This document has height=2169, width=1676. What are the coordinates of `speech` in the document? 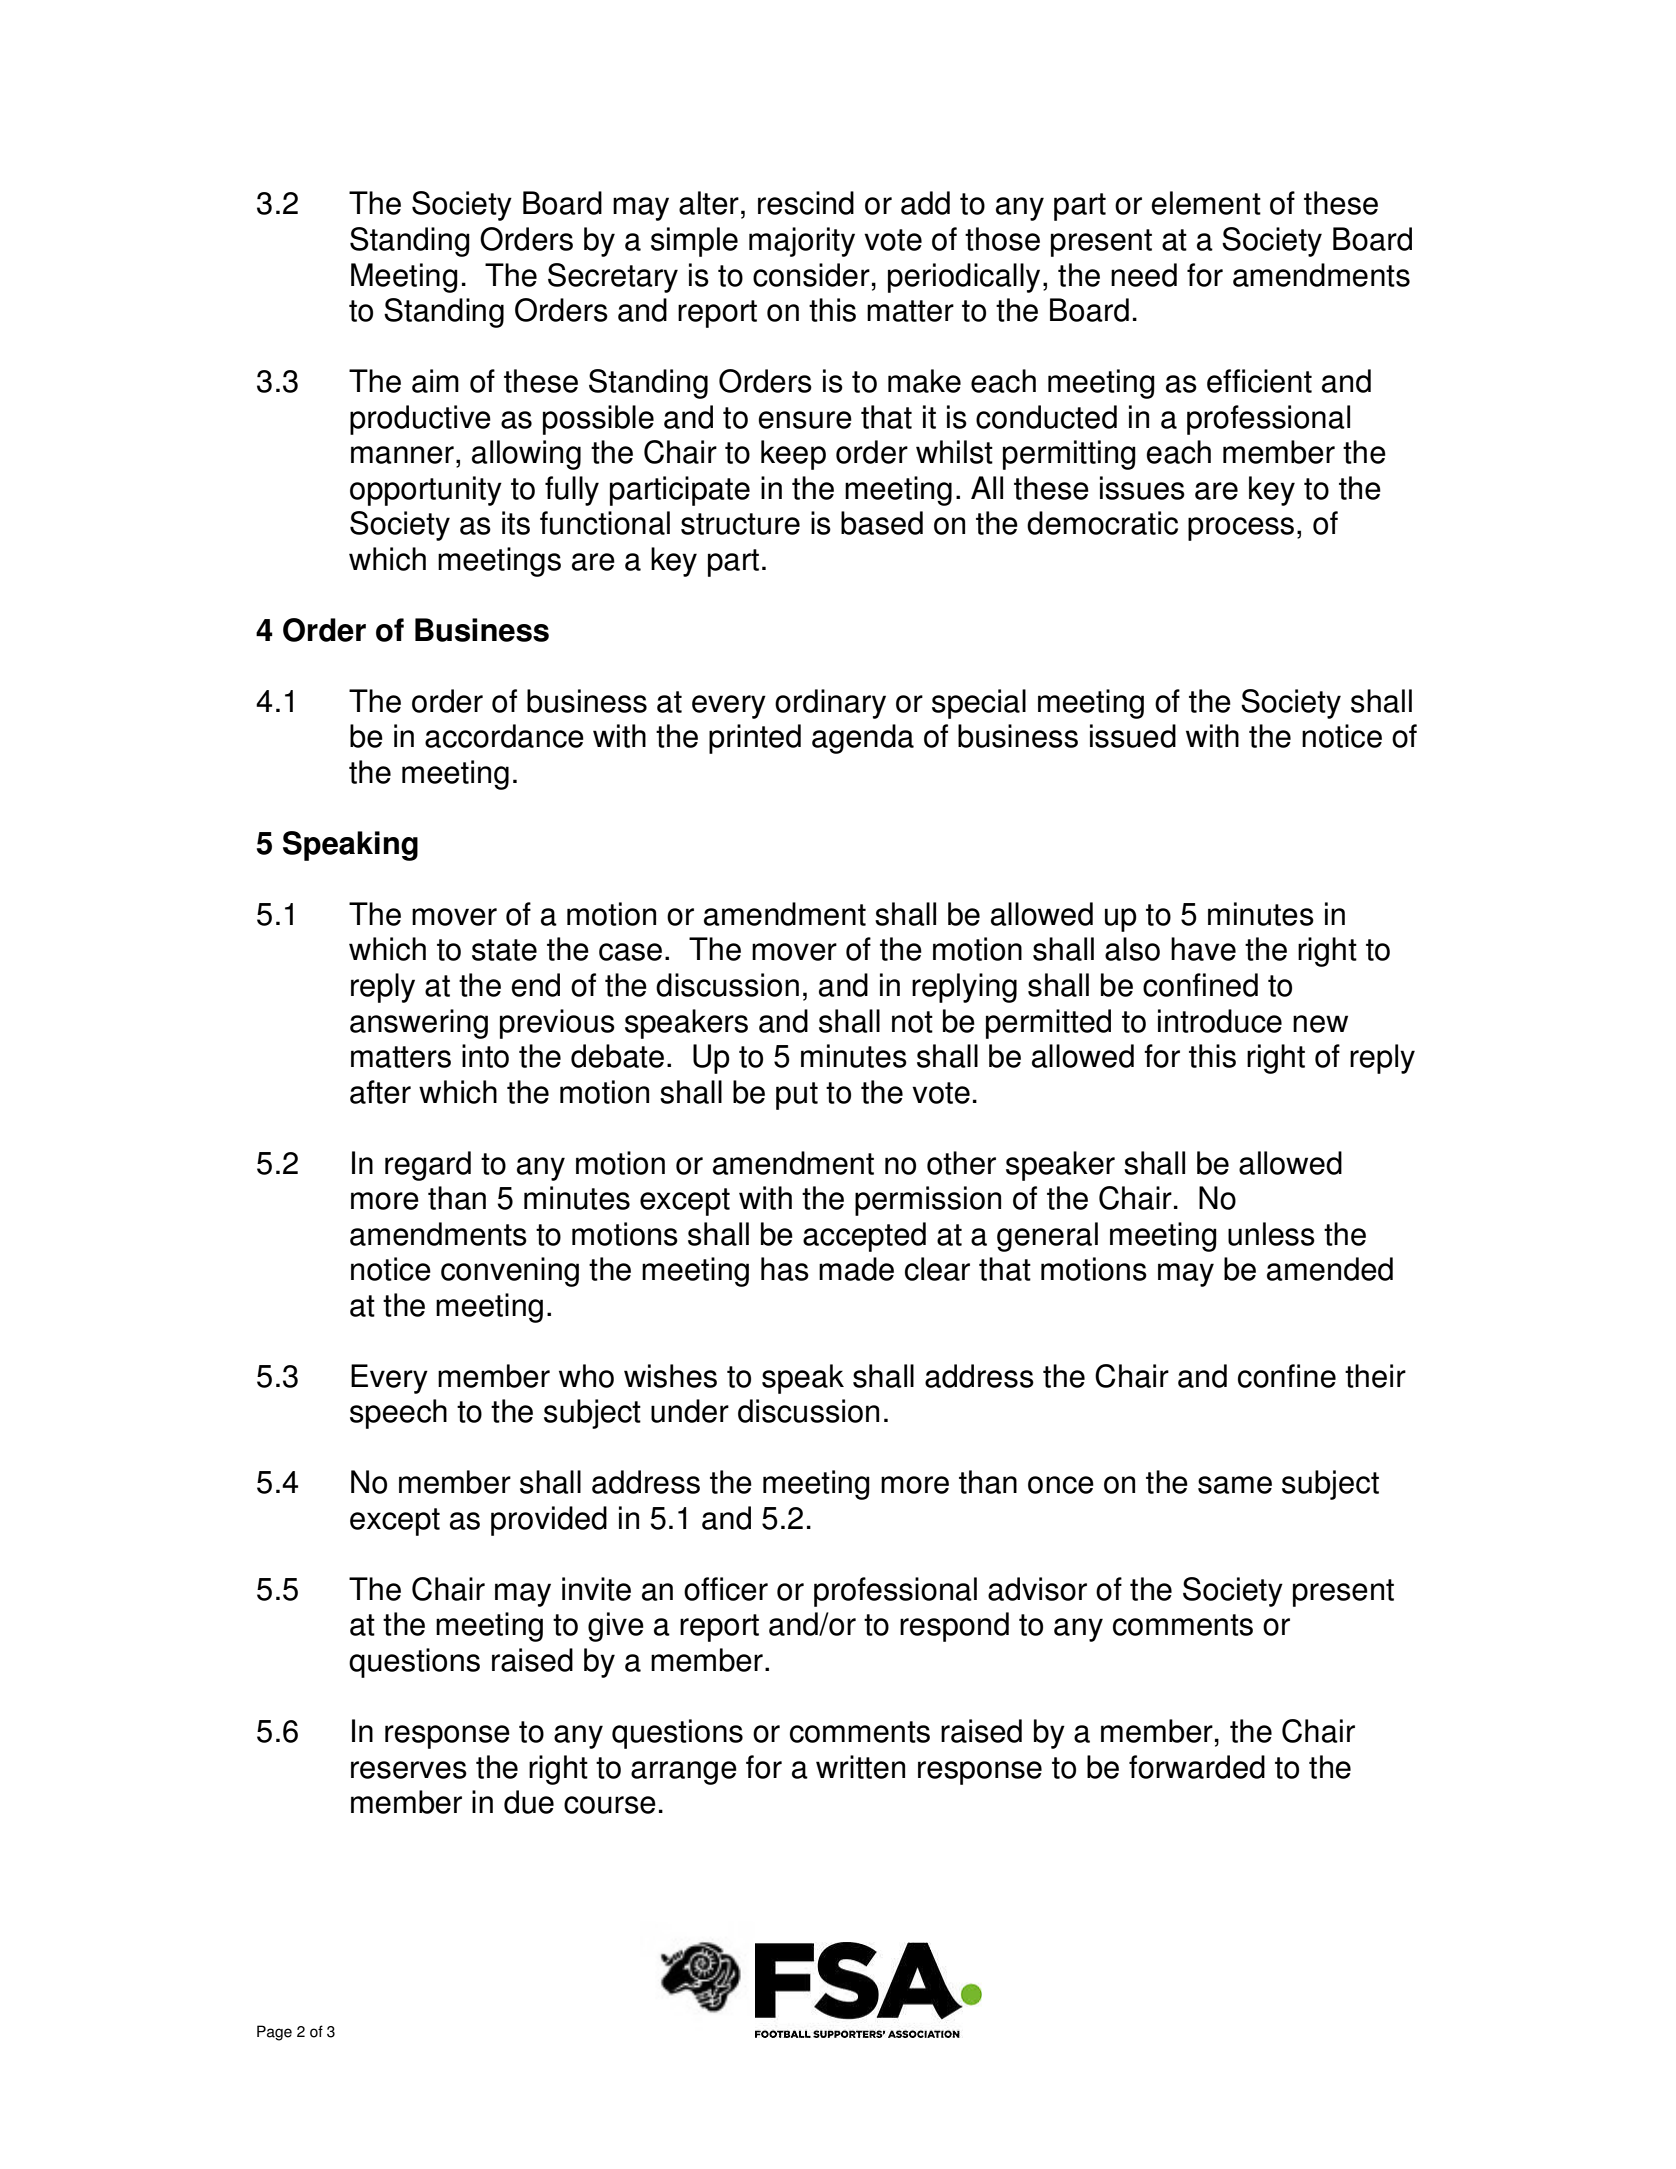 It's located at (398, 1414).
